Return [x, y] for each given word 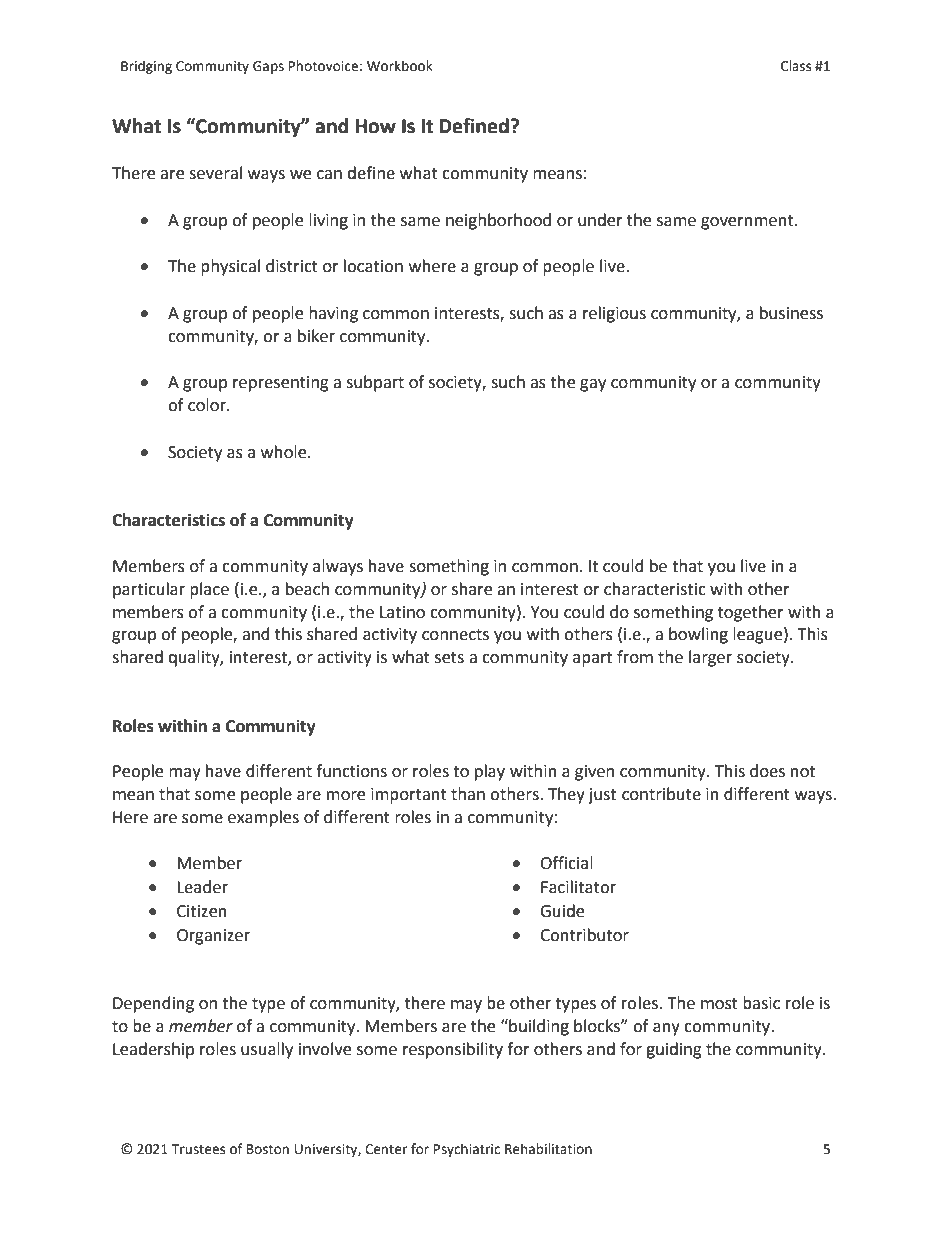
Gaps [268, 67]
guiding [674, 1050]
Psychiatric [467, 1150]
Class [796, 66]
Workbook [400, 66]
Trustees [198, 1149]
